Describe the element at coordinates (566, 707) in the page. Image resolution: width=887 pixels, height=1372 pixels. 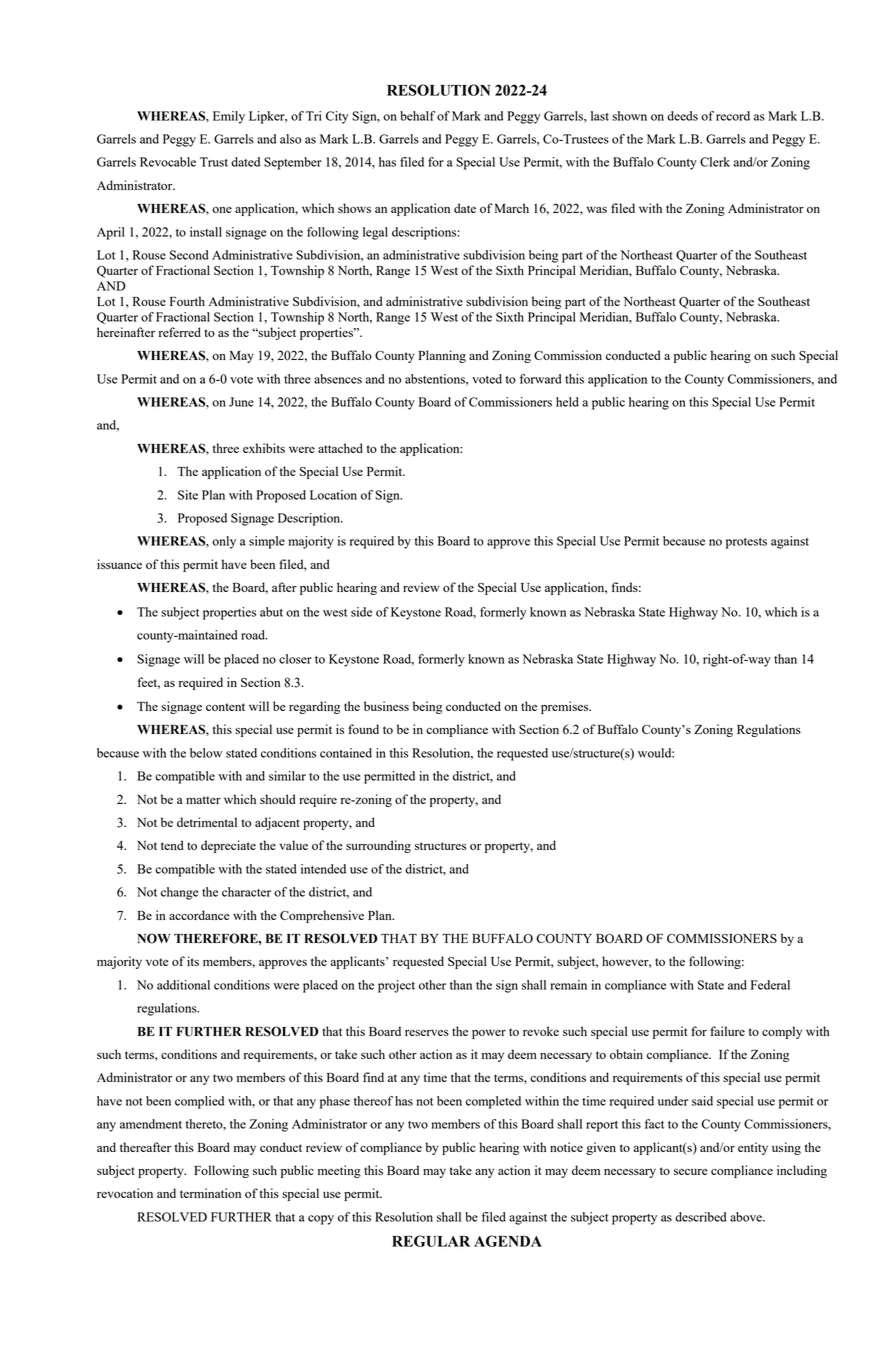
I see `premises` at that location.
